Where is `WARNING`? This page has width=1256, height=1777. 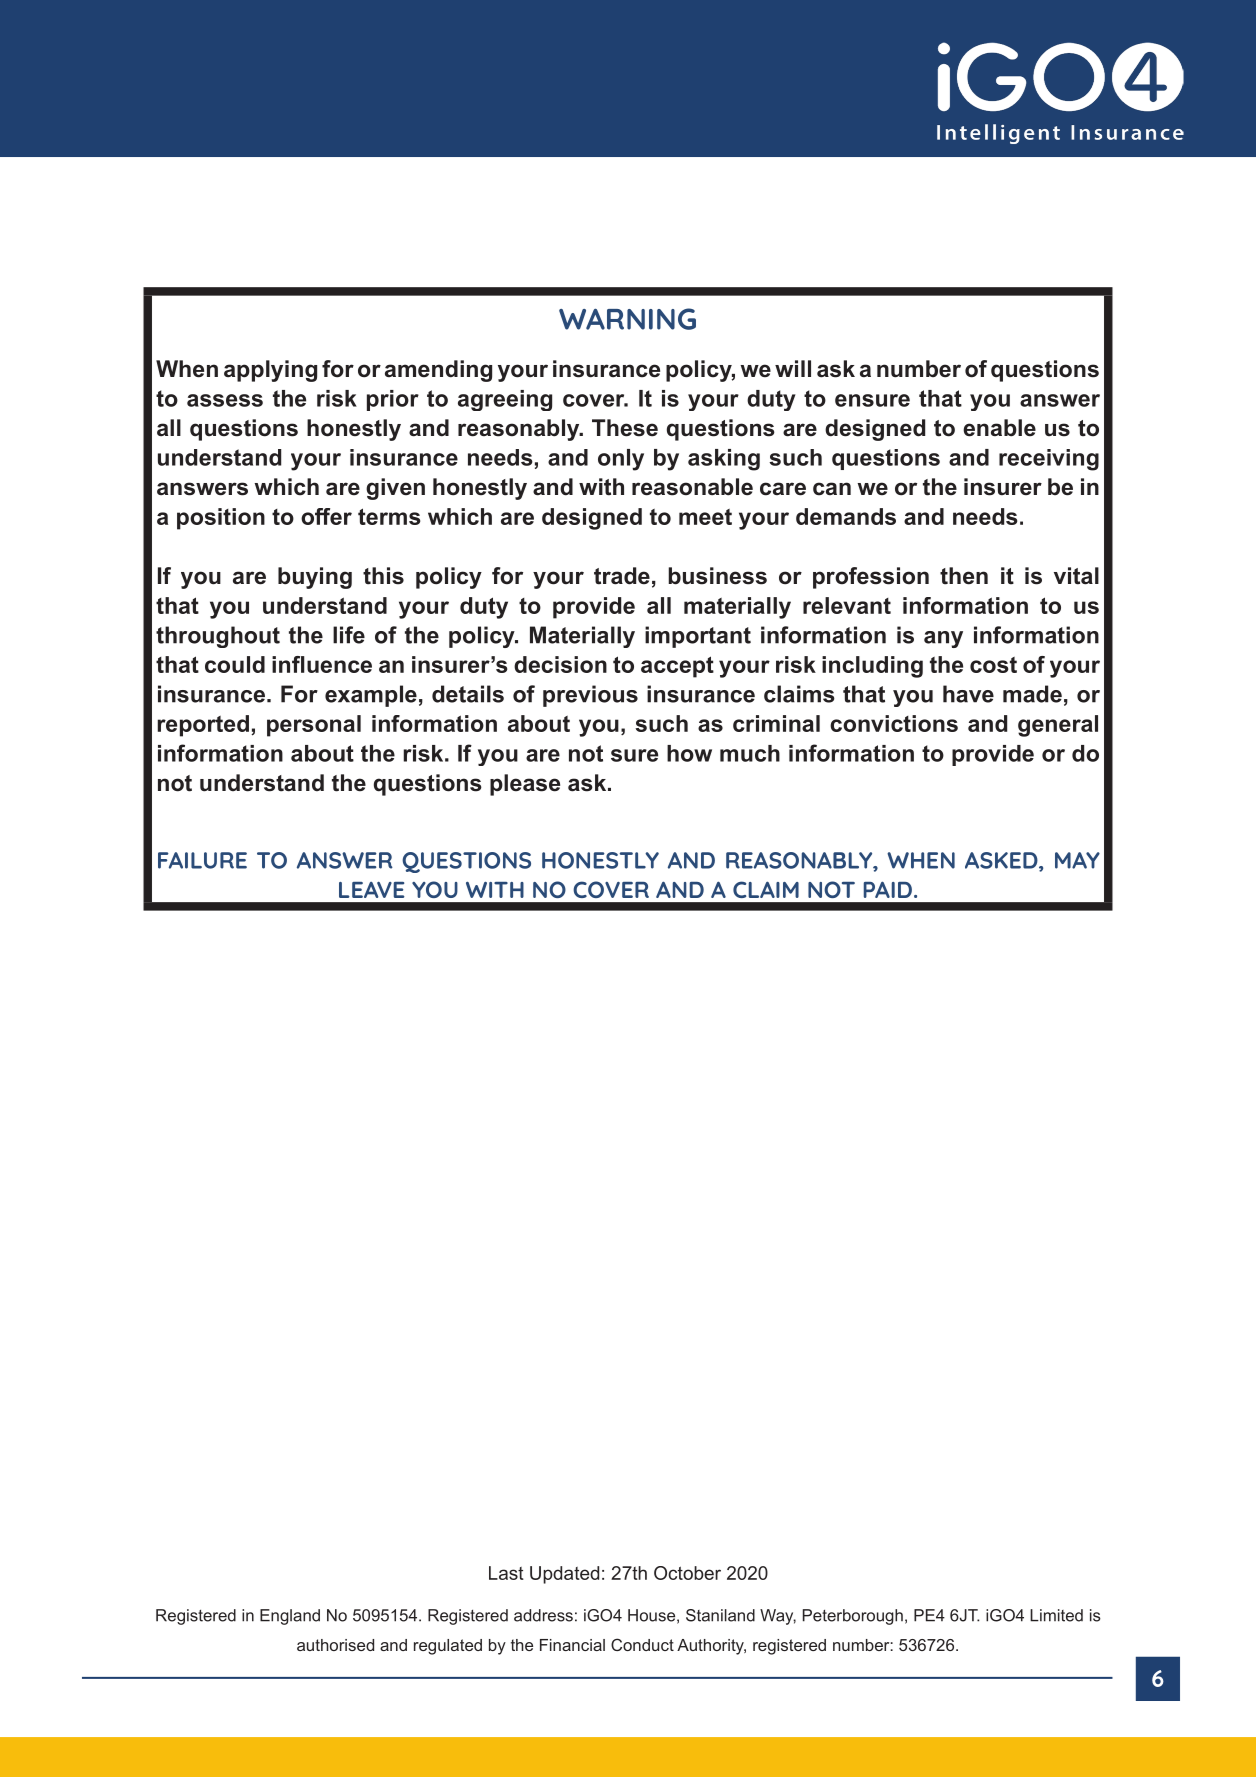 WARNING is located at coordinates (627, 319).
